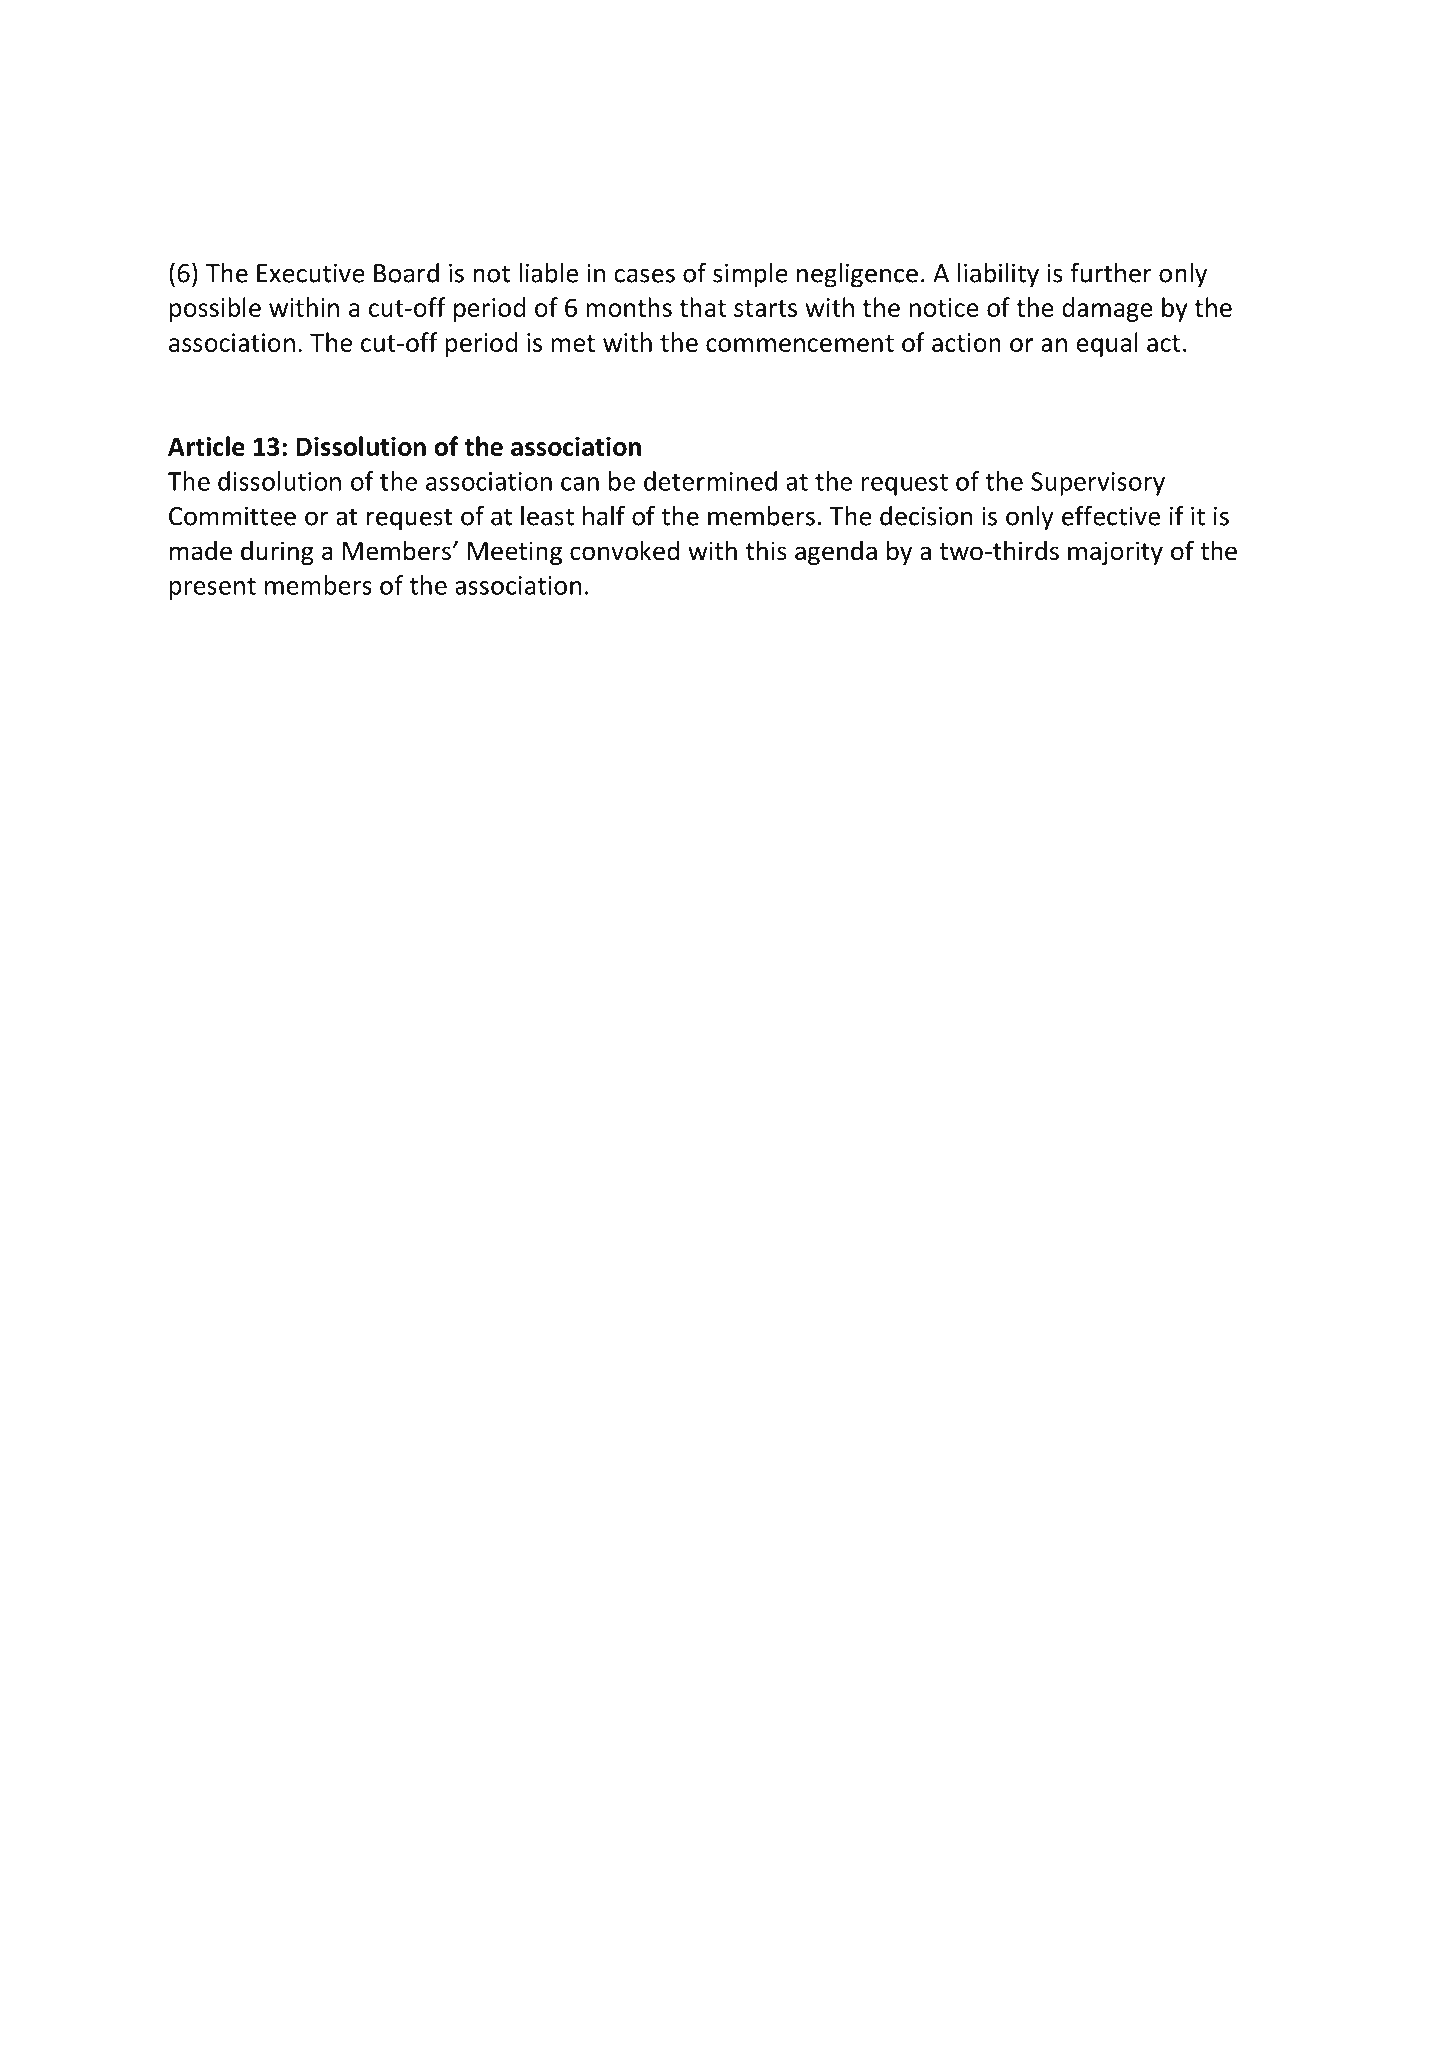  What do you see at coordinates (766, 550) in the page?
I see `this` at bounding box center [766, 550].
